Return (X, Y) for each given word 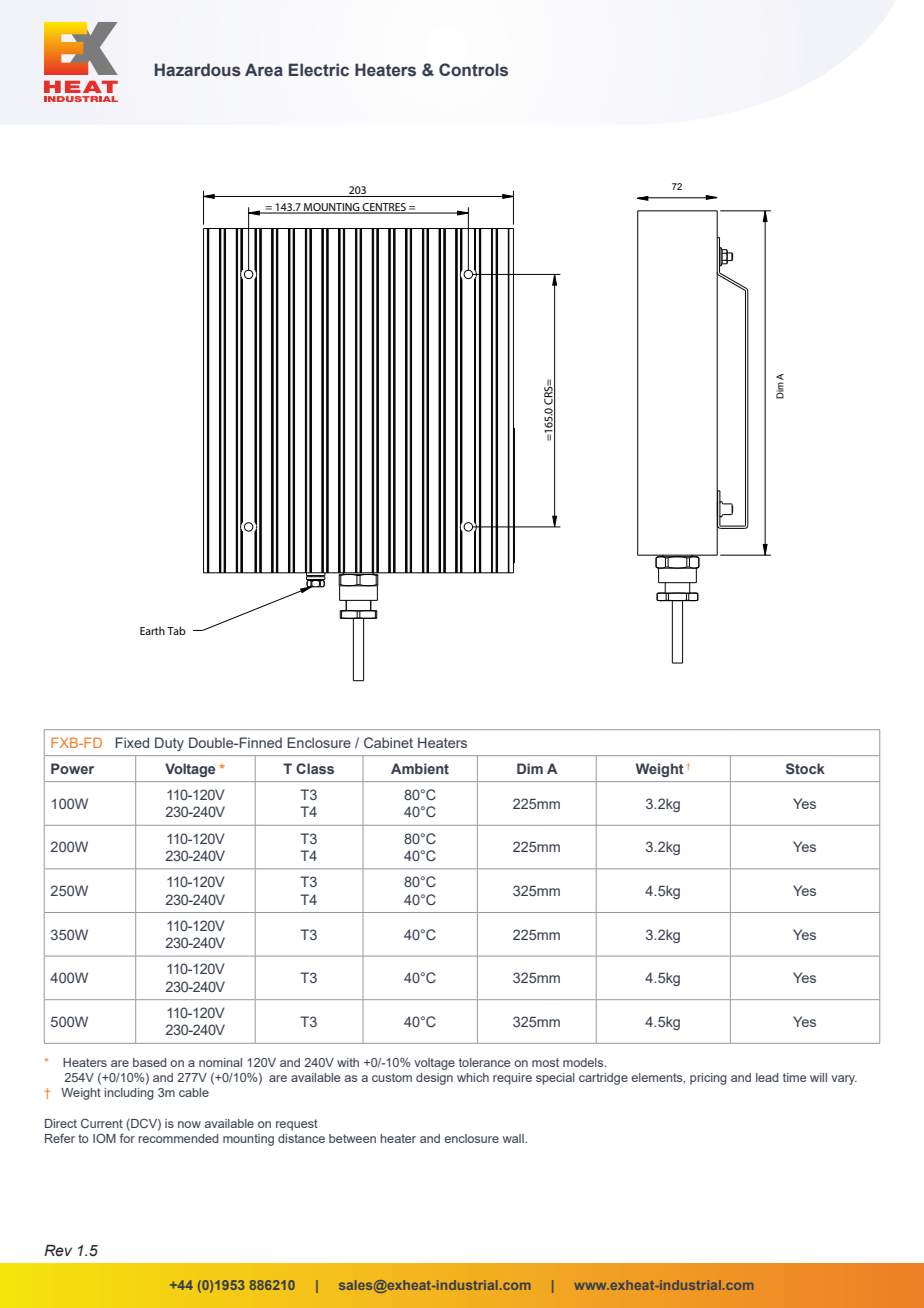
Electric (319, 70)
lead (767, 1077)
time (794, 1077)
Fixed (132, 742)
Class (315, 768)
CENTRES (384, 208)
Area (264, 70)
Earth (152, 631)
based (149, 1062)
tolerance (484, 1062)
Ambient (420, 768)
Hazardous (198, 70)
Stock (805, 768)
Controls (473, 70)
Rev (58, 1251)
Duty (169, 744)
